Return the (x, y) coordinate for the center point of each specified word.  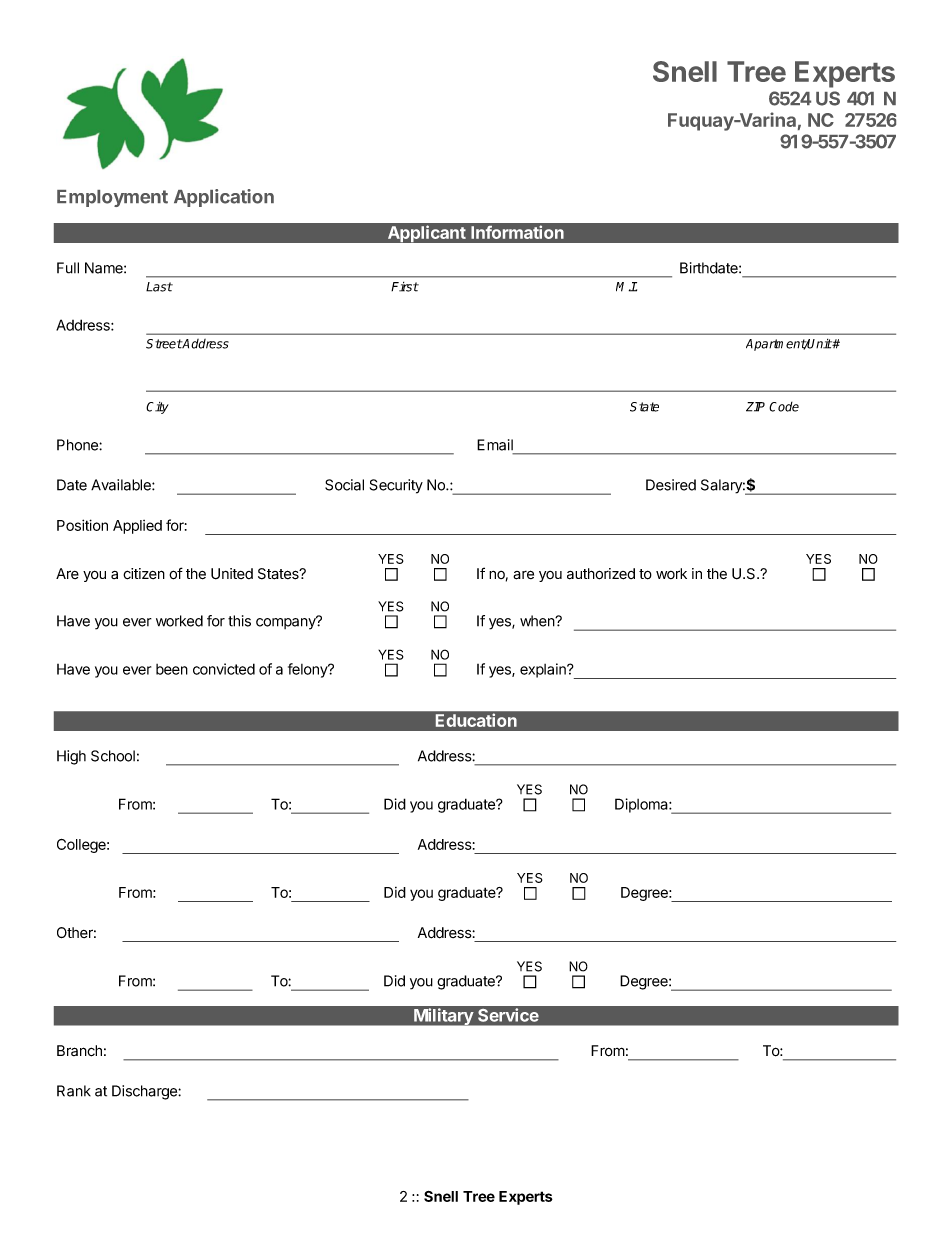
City (157, 408)
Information (517, 232)
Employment (112, 198)
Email (495, 445)
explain (544, 670)
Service (508, 1015)
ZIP (755, 407)
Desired (671, 485)
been (172, 669)
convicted (224, 669)
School (113, 756)
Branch (79, 1051)
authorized (601, 574)
